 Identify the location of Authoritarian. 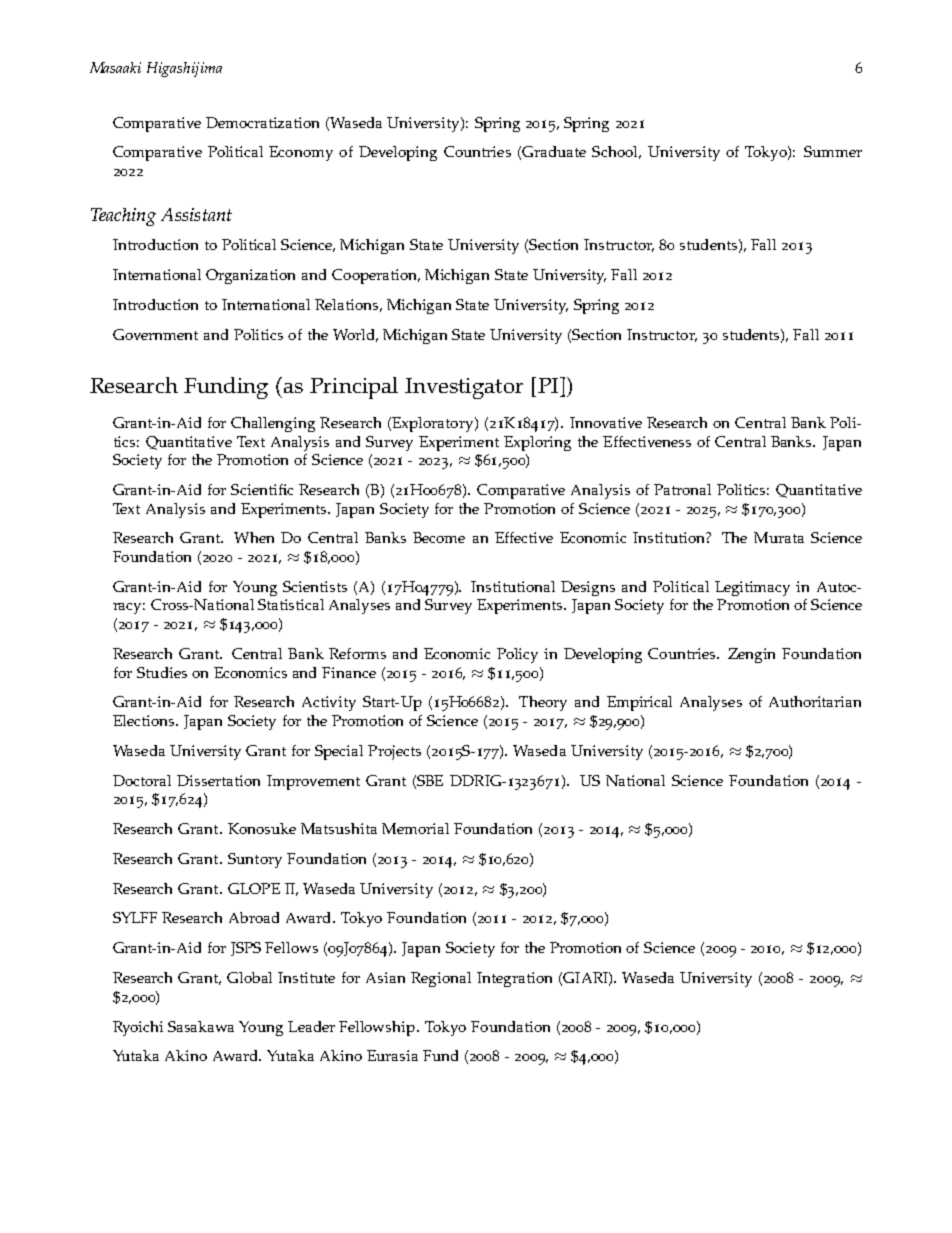
(815, 701).
